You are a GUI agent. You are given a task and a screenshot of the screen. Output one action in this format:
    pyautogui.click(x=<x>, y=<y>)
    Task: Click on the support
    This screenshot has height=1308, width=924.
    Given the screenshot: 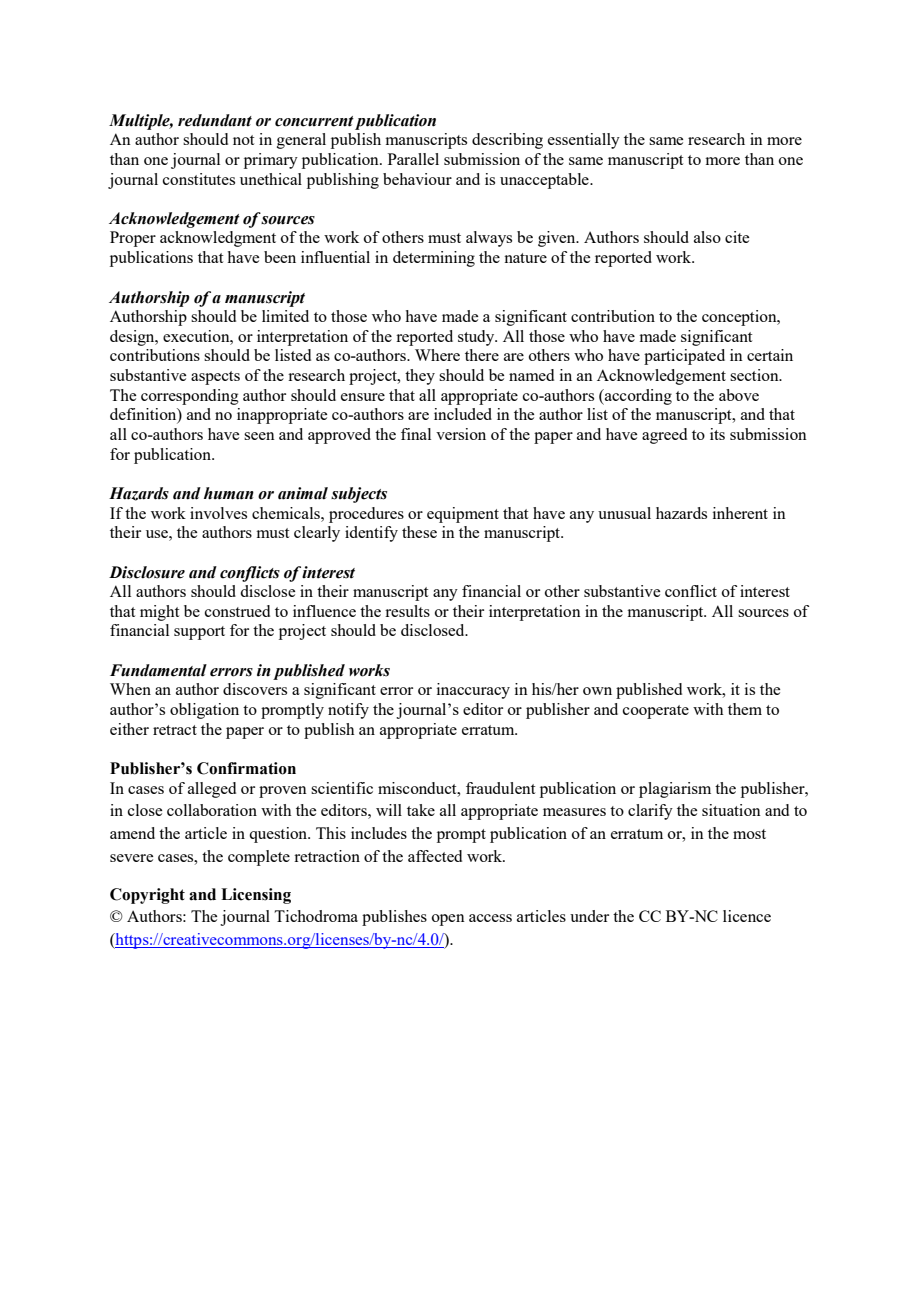 What is the action you would take?
    pyautogui.click(x=199, y=633)
